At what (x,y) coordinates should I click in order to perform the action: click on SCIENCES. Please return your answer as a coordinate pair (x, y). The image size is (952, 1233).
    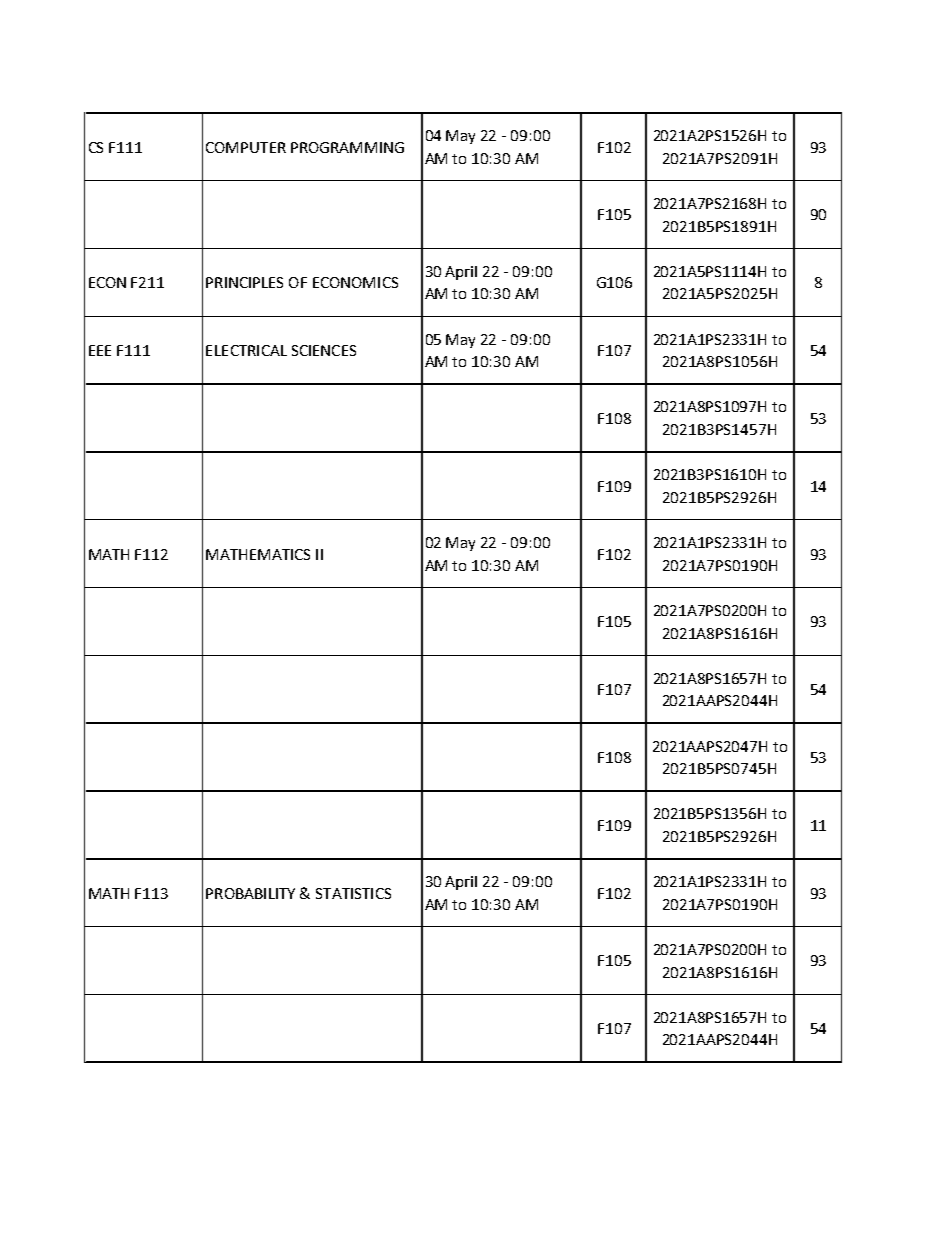
    Looking at the image, I should click on (324, 350).
